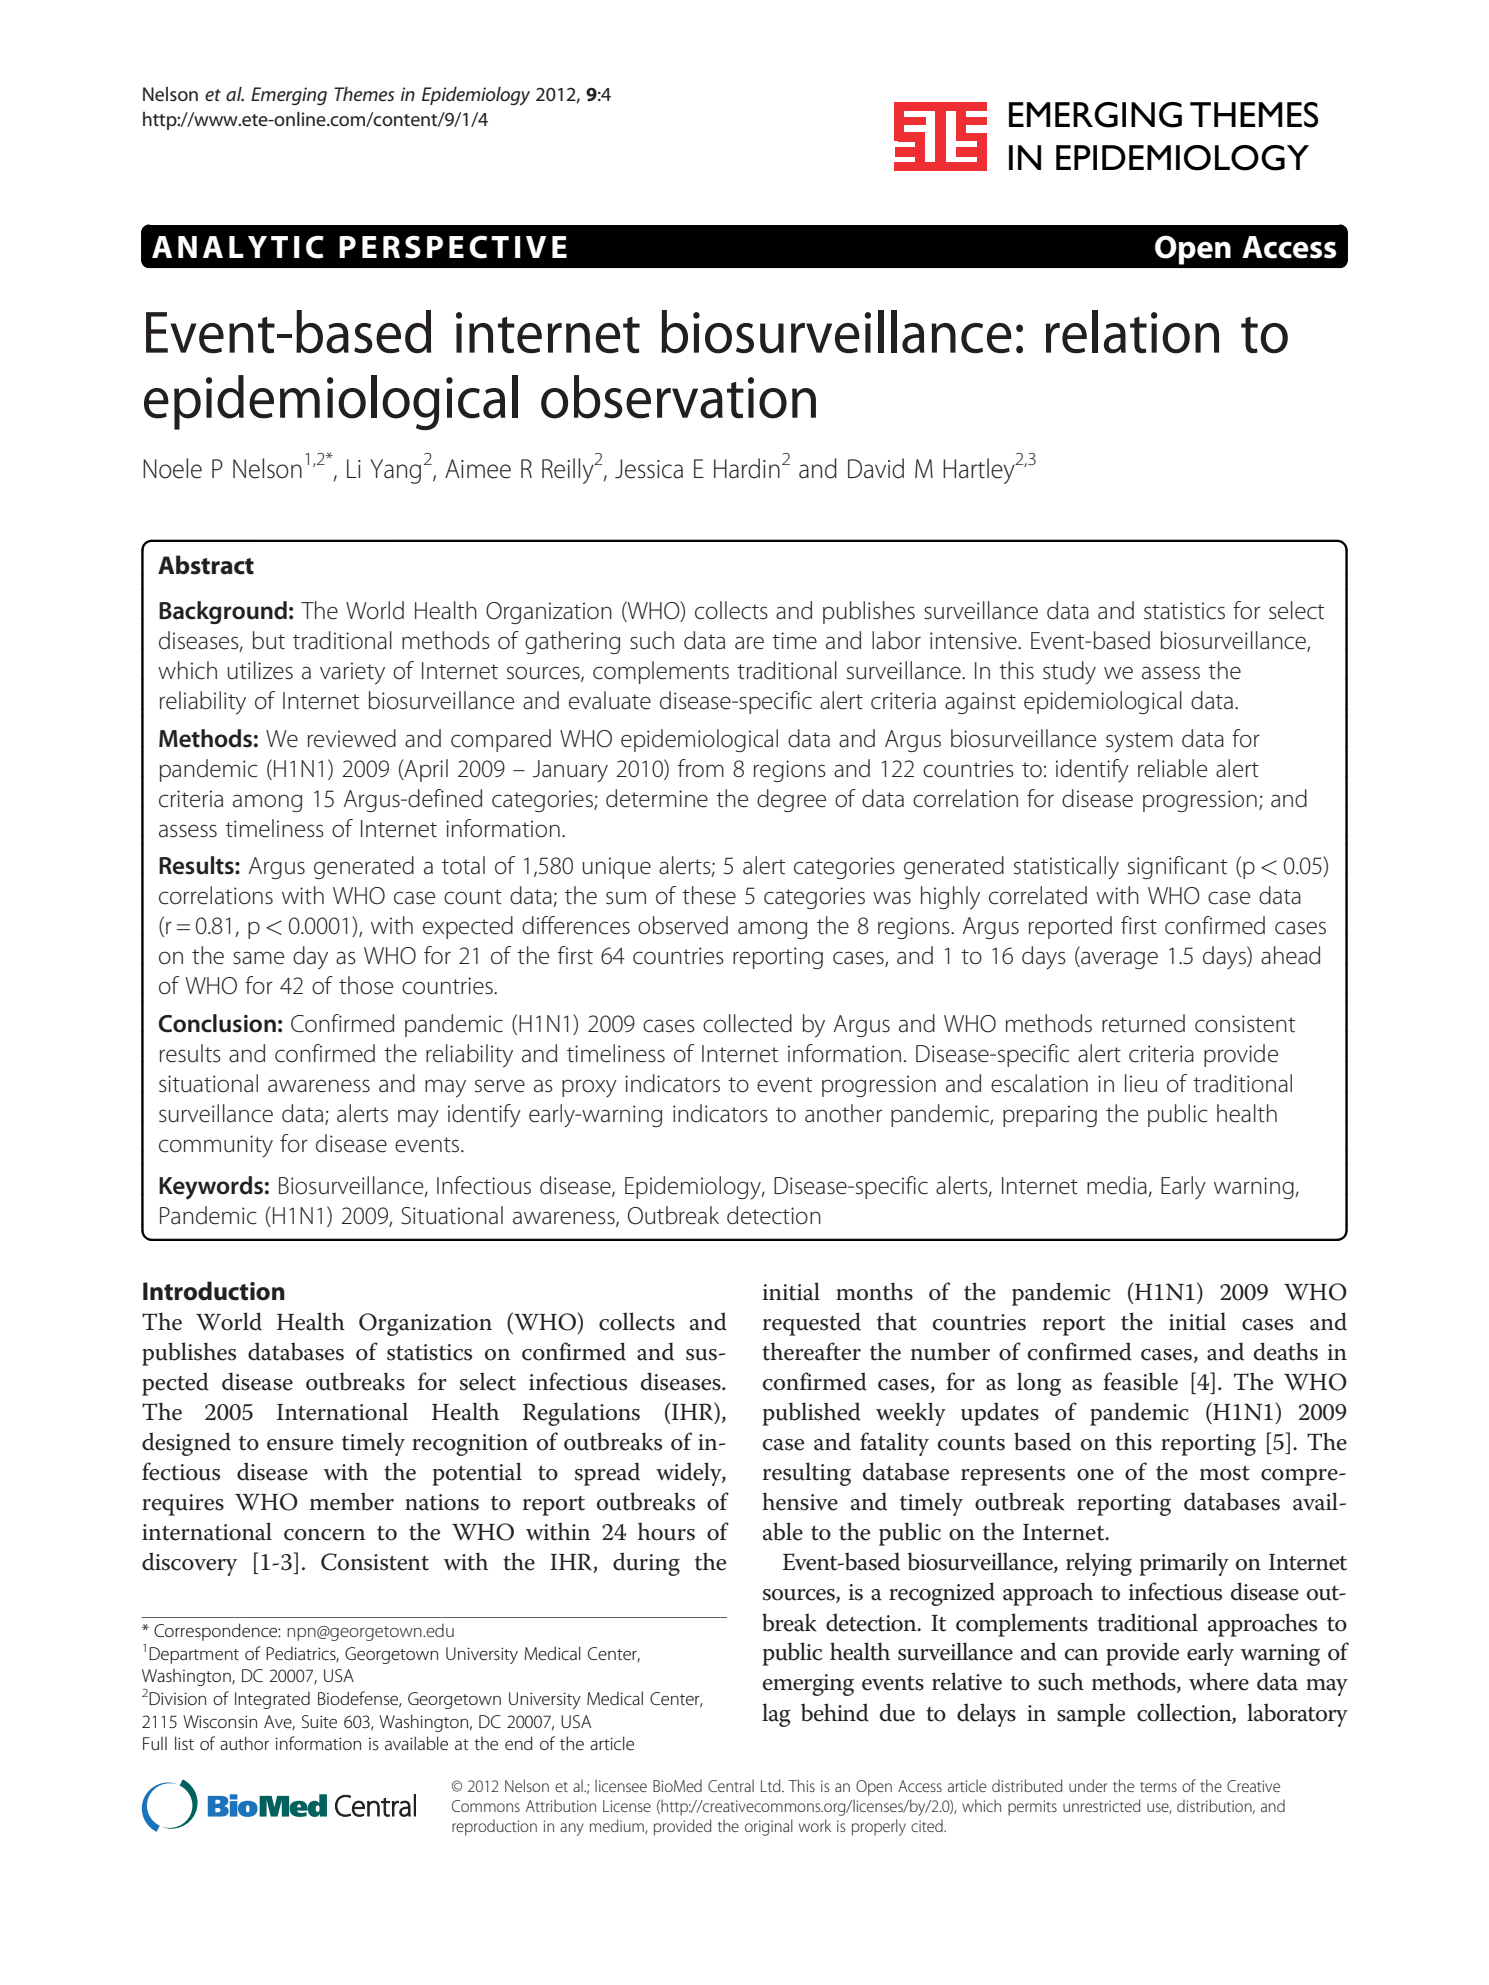 Image resolution: width=1489 pixels, height=1985 pixels. What do you see at coordinates (300, 1445) in the document?
I see `ensure` at bounding box center [300, 1445].
